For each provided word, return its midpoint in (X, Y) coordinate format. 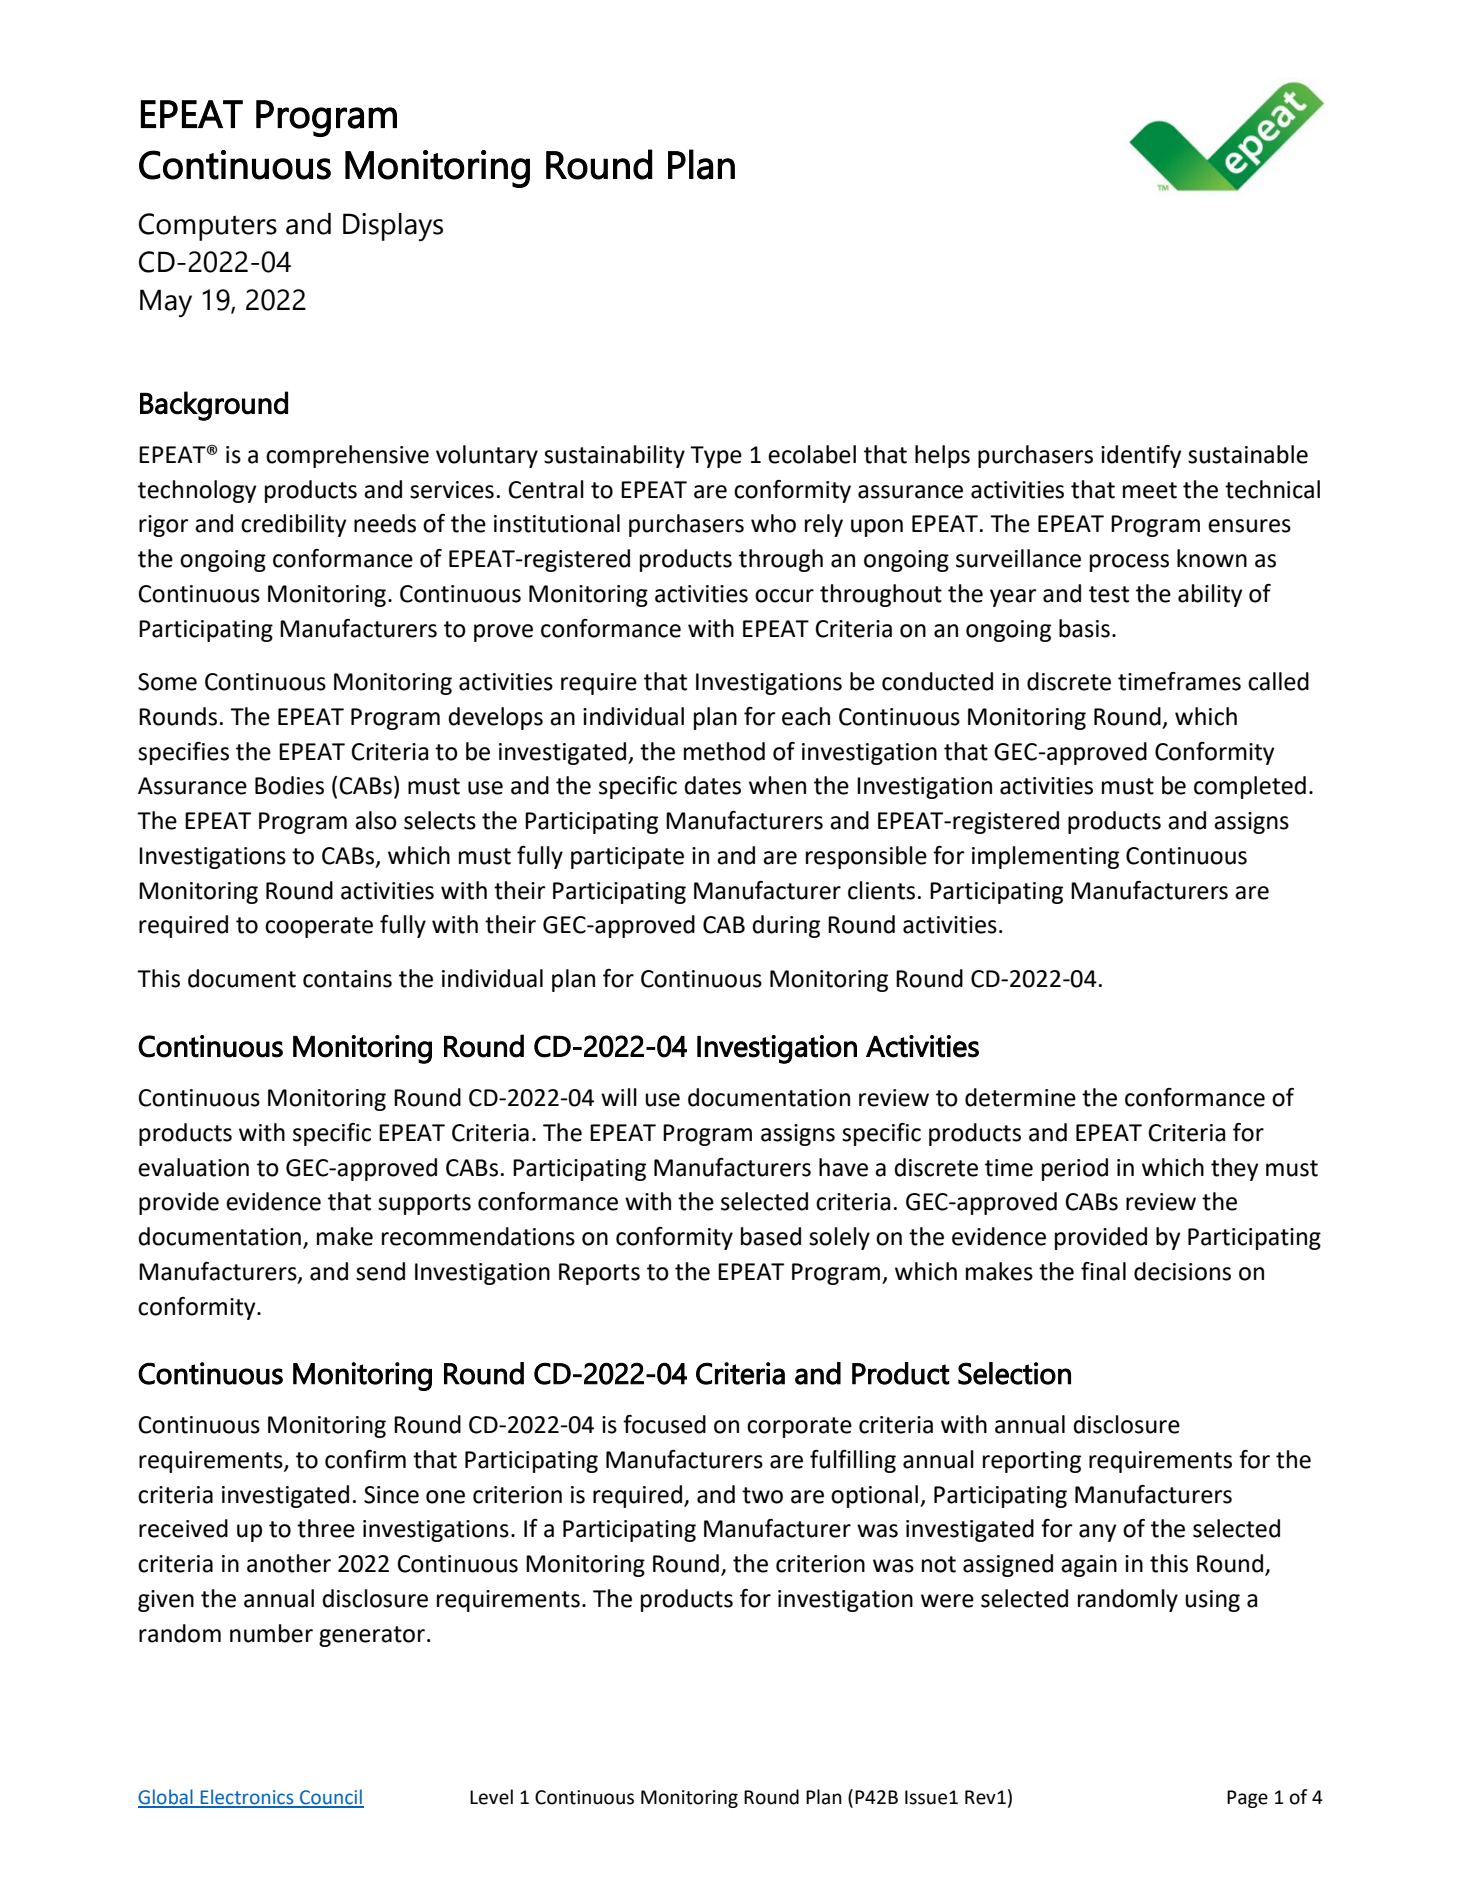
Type (716, 457)
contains (347, 979)
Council (331, 1798)
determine (1020, 1097)
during (786, 926)
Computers (208, 227)
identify (1141, 456)
